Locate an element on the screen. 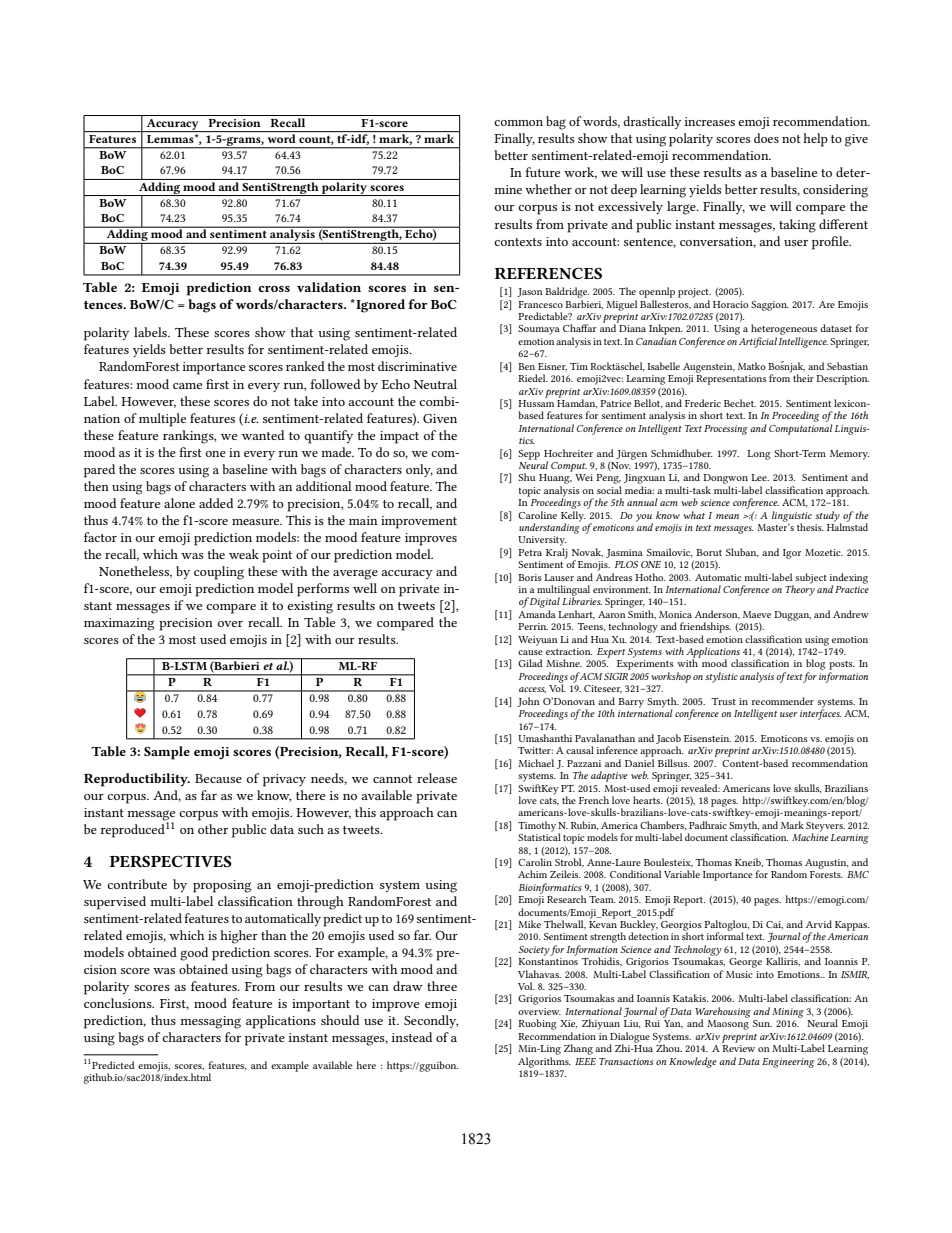 This screenshot has height=1233, width=952. Michael is located at coordinates (536, 763).
